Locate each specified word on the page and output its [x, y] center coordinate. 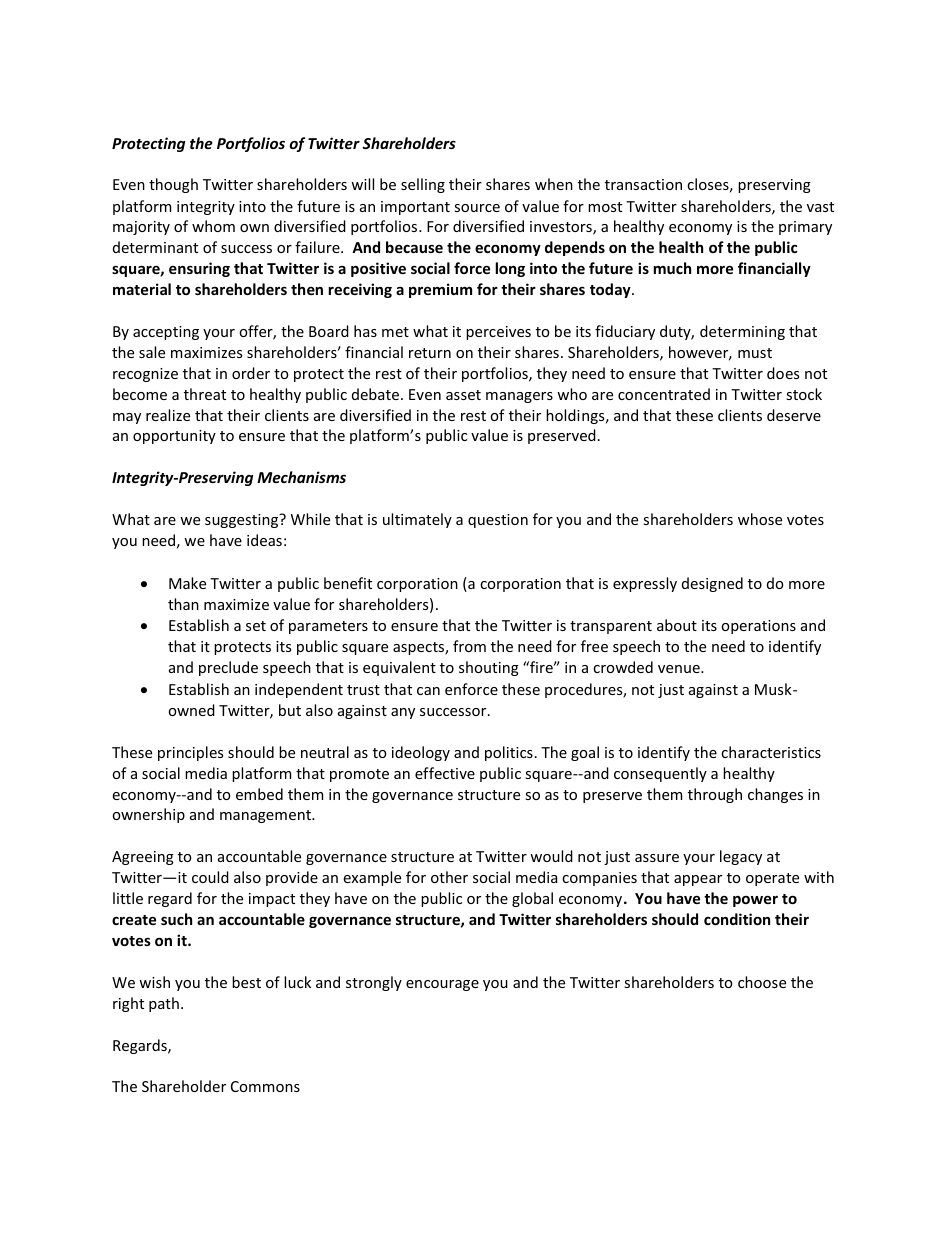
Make [187, 583]
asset [463, 395]
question [498, 521]
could [210, 877]
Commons [265, 1086]
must [755, 353]
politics [509, 753]
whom [213, 226]
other [449, 877]
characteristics [771, 752]
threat [205, 394]
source [477, 208]
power [755, 901]
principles [190, 753]
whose [760, 519]
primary [805, 228]
